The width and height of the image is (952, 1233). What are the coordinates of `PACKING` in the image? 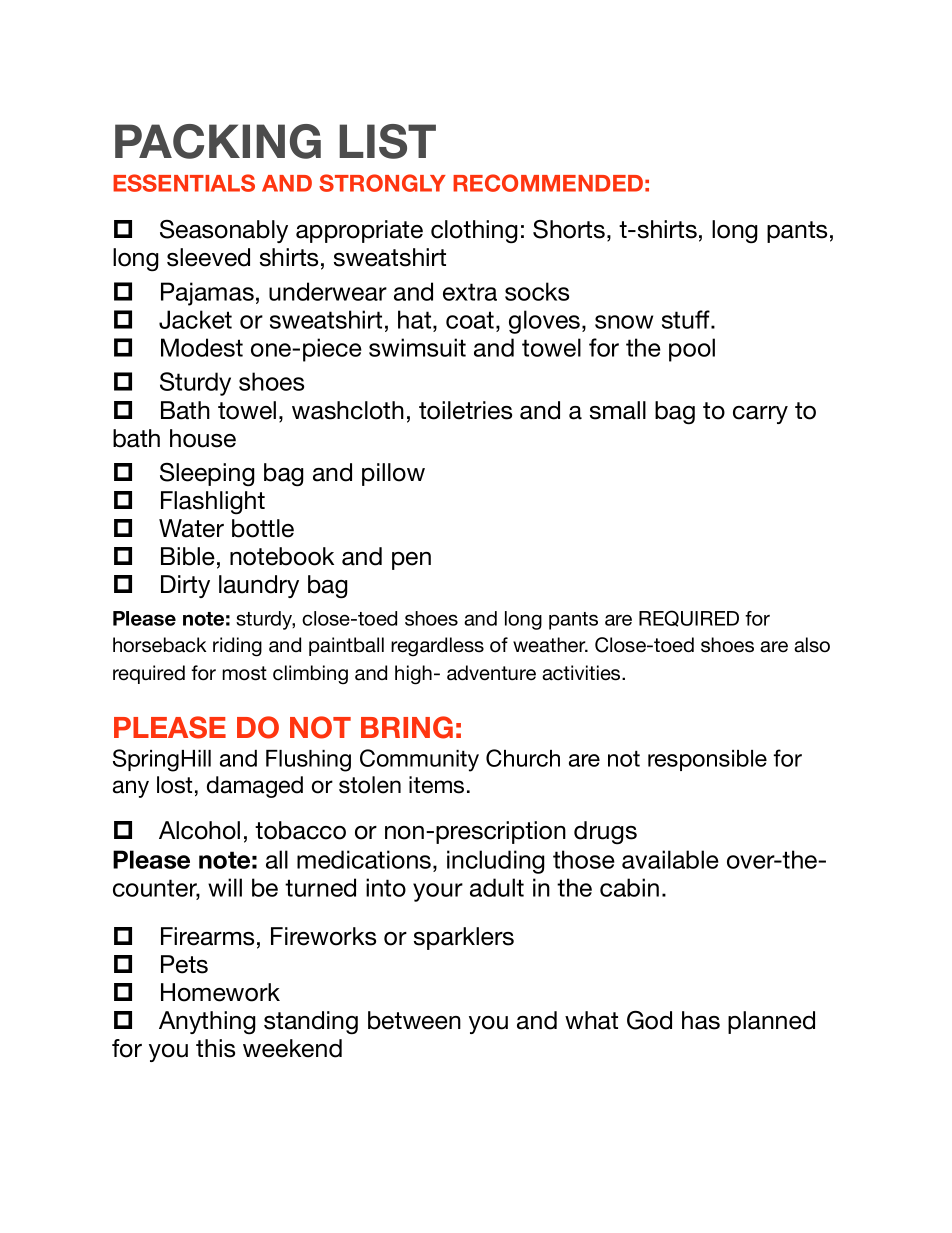 It's located at (218, 141).
